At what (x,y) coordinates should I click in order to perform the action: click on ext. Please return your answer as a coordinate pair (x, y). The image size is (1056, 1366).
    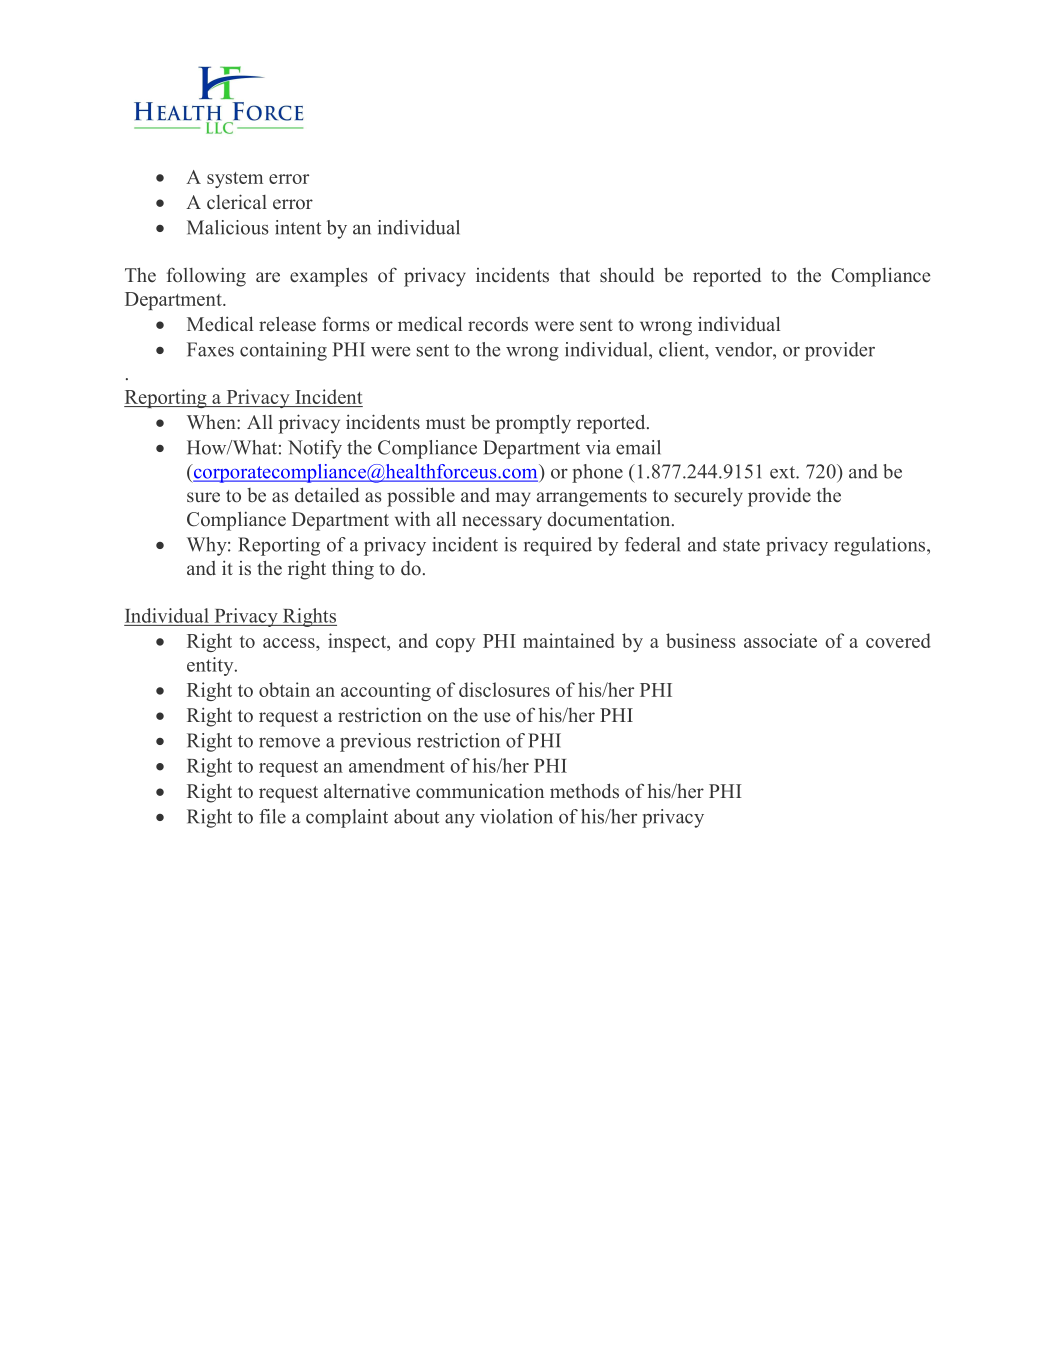
    Looking at the image, I should click on (783, 472).
